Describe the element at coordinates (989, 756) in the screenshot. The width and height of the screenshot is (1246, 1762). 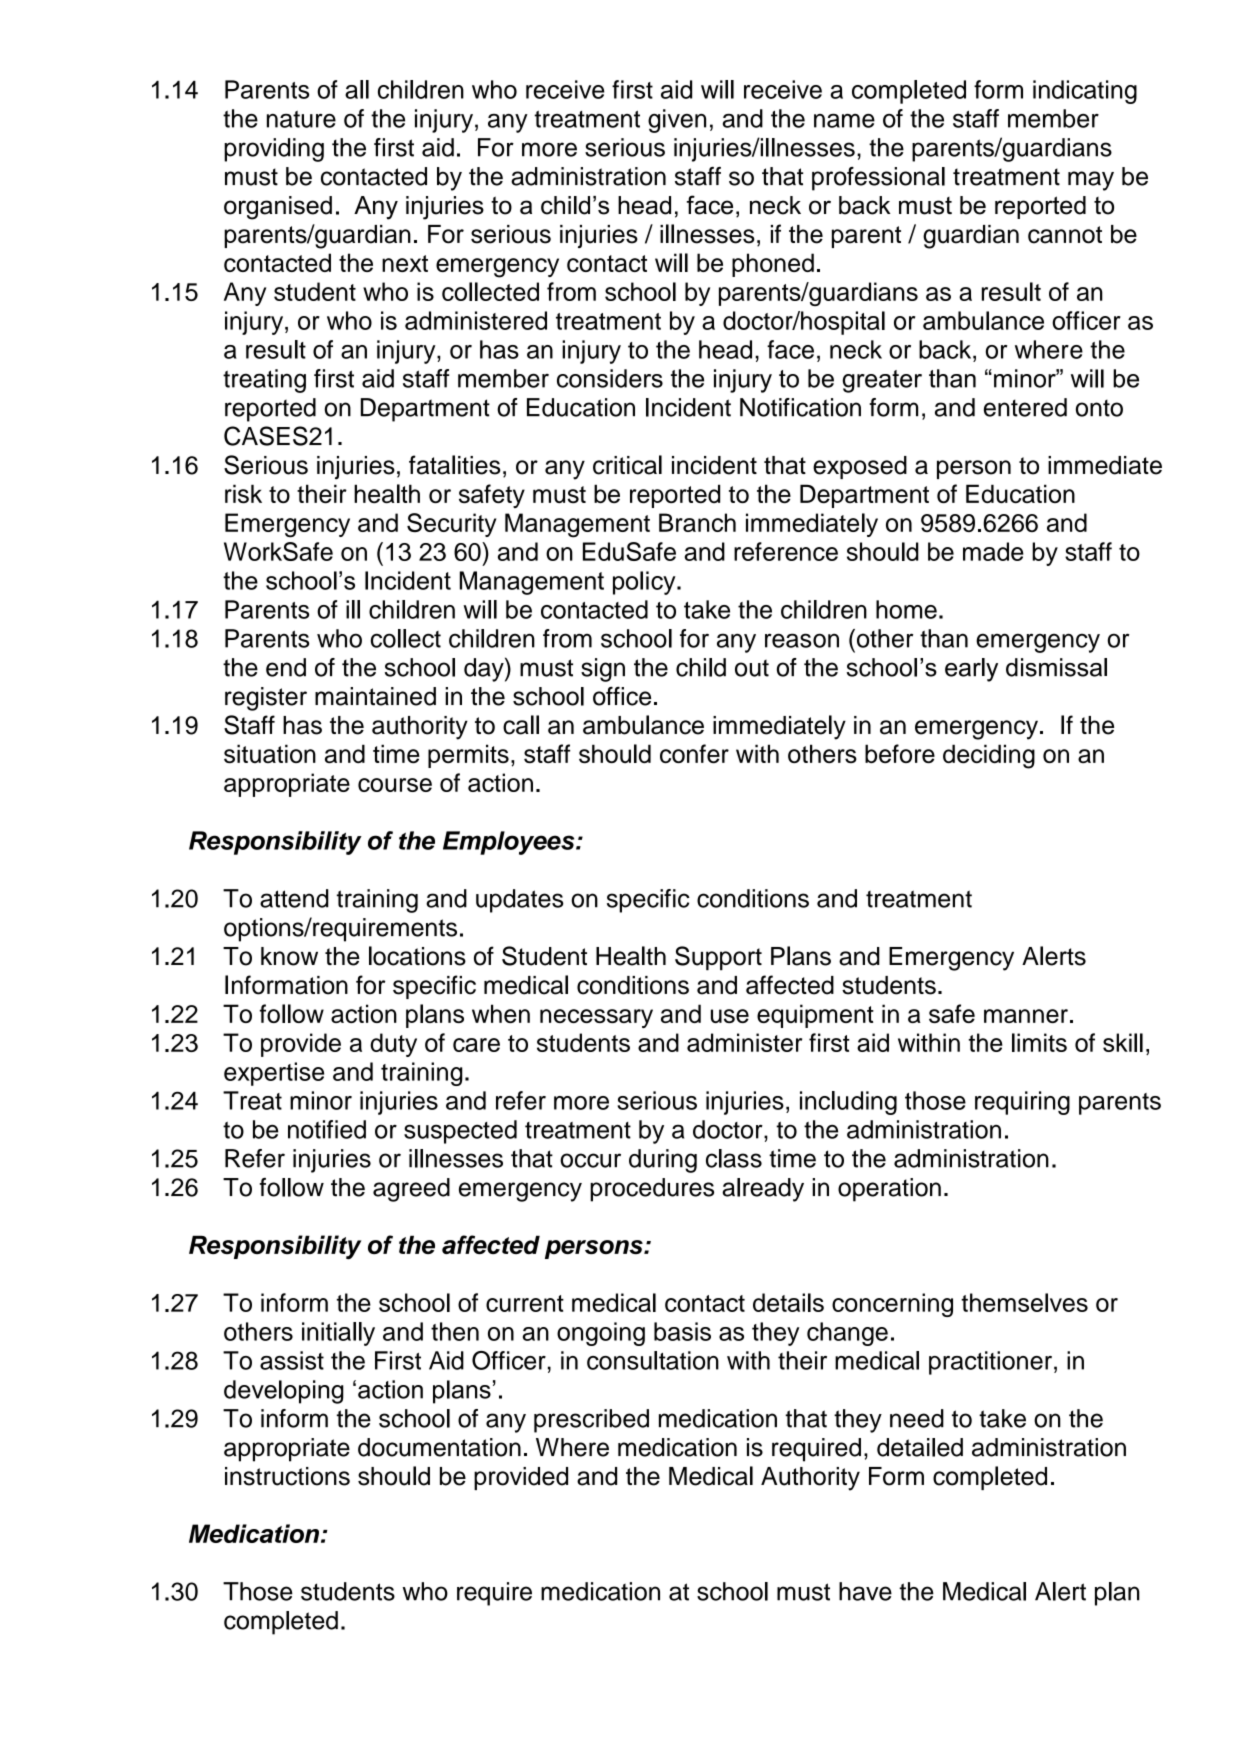
I see `deciding` at that location.
